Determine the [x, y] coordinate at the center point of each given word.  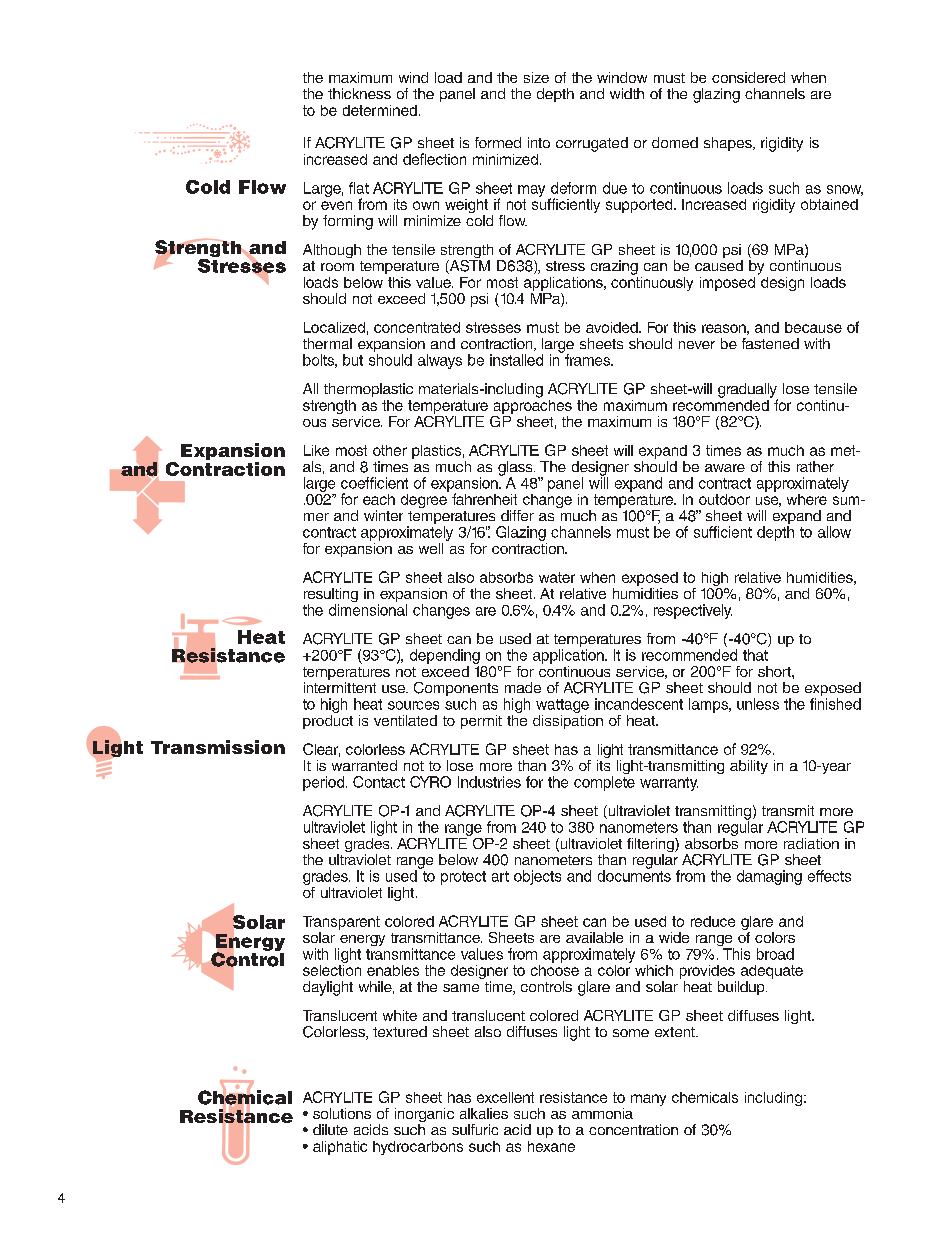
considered [748, 77]
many [648, 1100]
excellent [505, 1097]
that [755, 655]
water [557, 577]
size [536, 77]
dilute [330, 1129]
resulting [331, 596]
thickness [359, 93]
